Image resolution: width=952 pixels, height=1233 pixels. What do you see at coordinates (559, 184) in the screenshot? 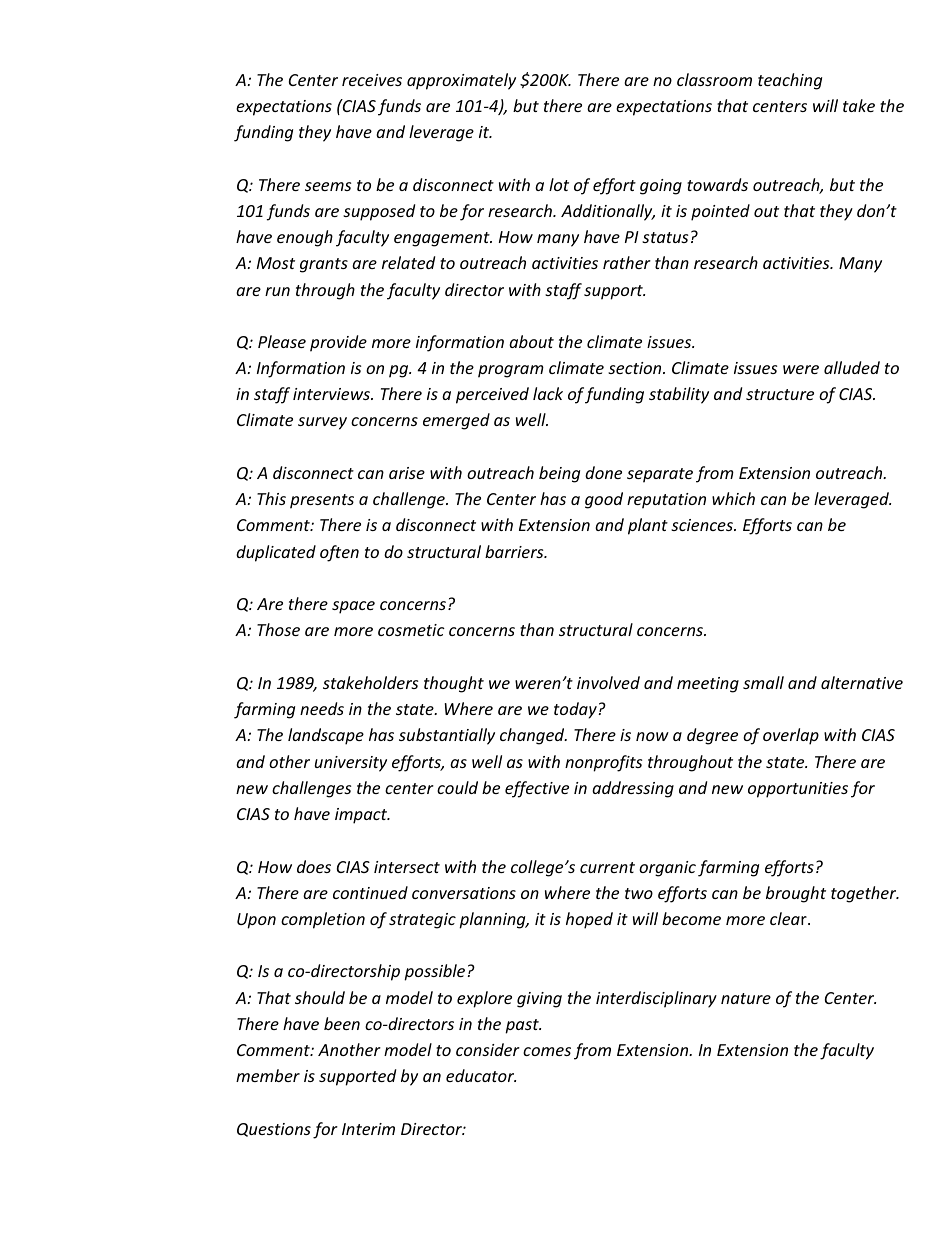
I see `lot` at bounding box center [559, 184].
